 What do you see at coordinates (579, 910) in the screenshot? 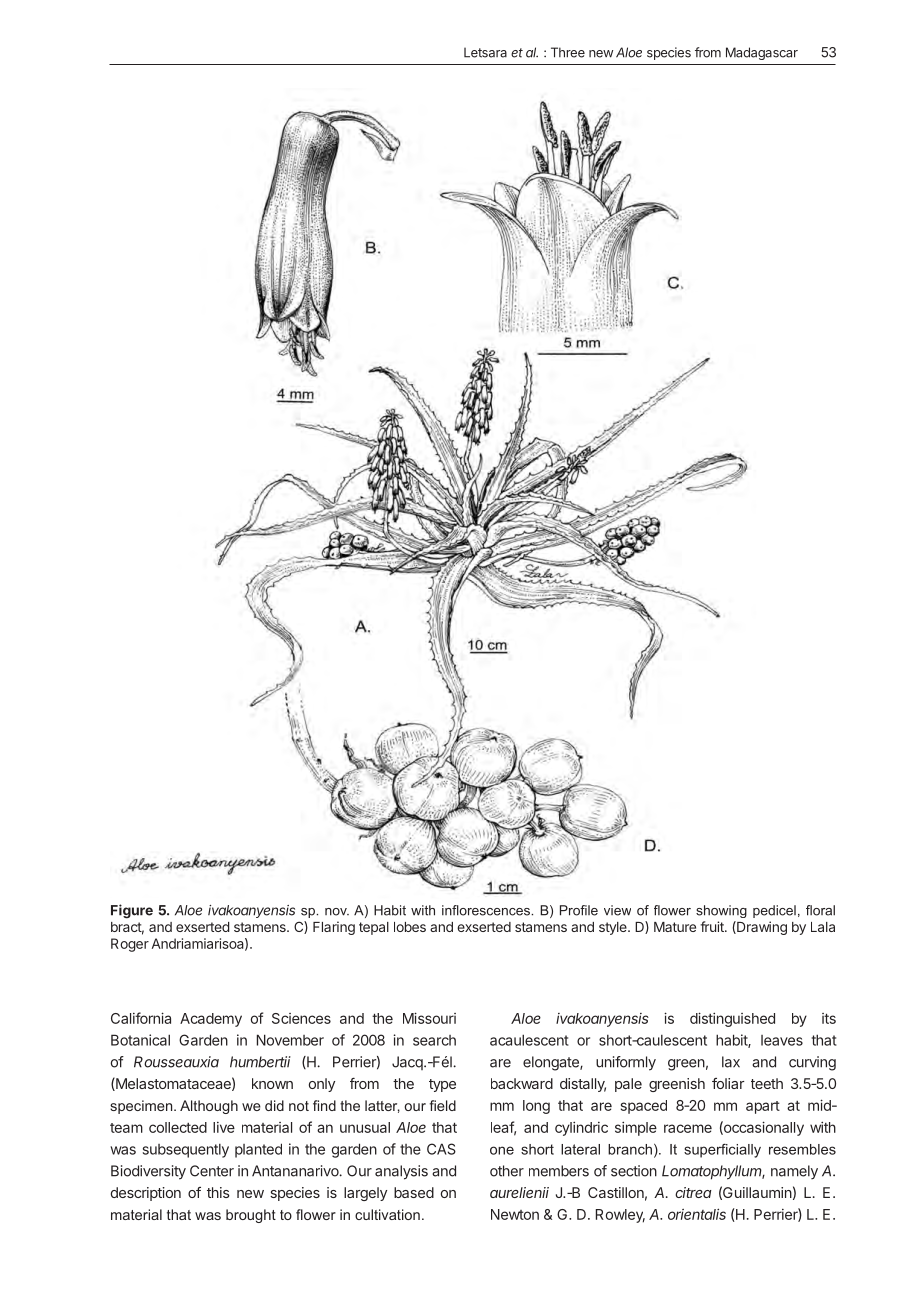
I see `Profile` at bounding box center [579, 910].
